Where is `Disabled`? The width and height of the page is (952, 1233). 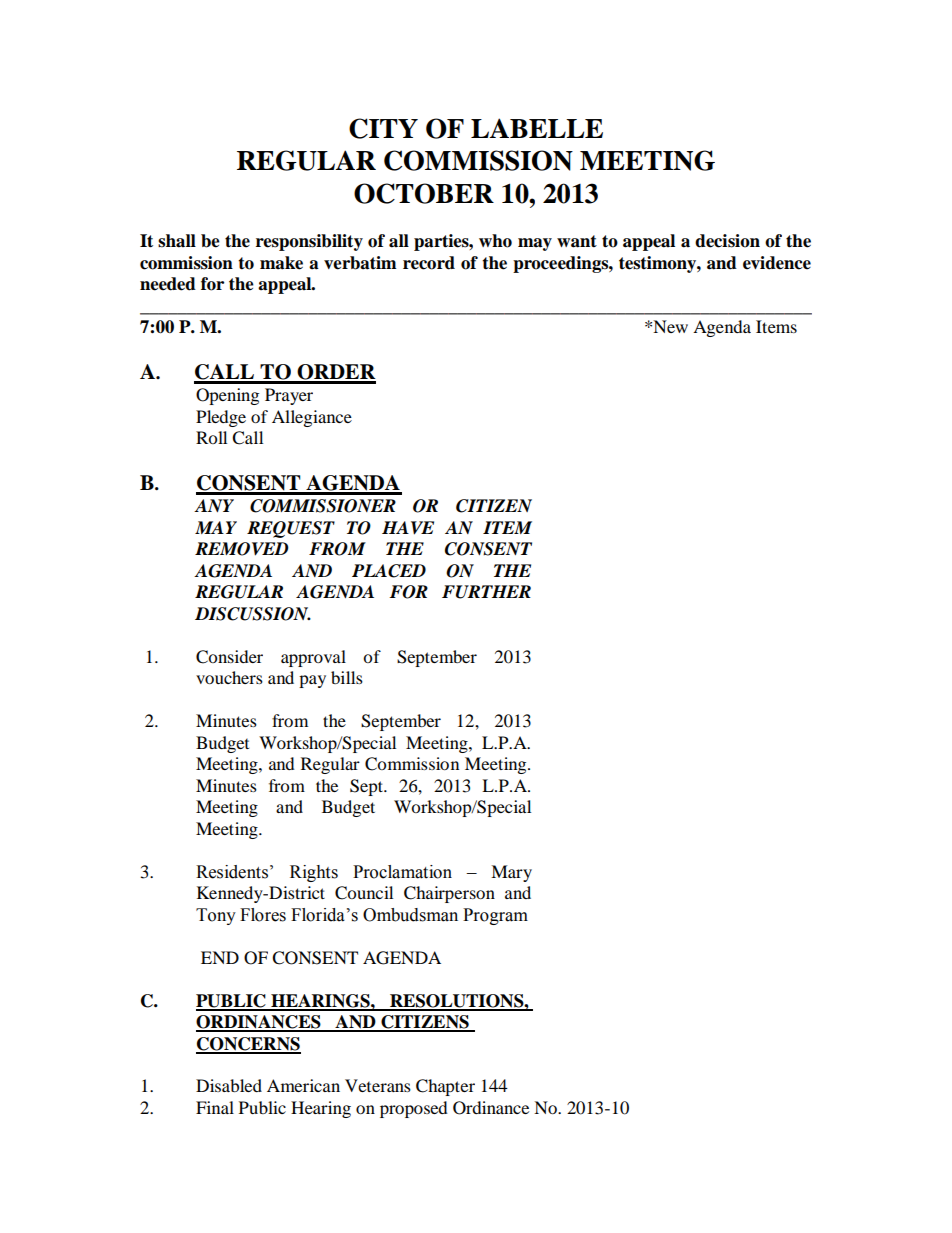
Disabled is located at coordinates (229, 1085).
